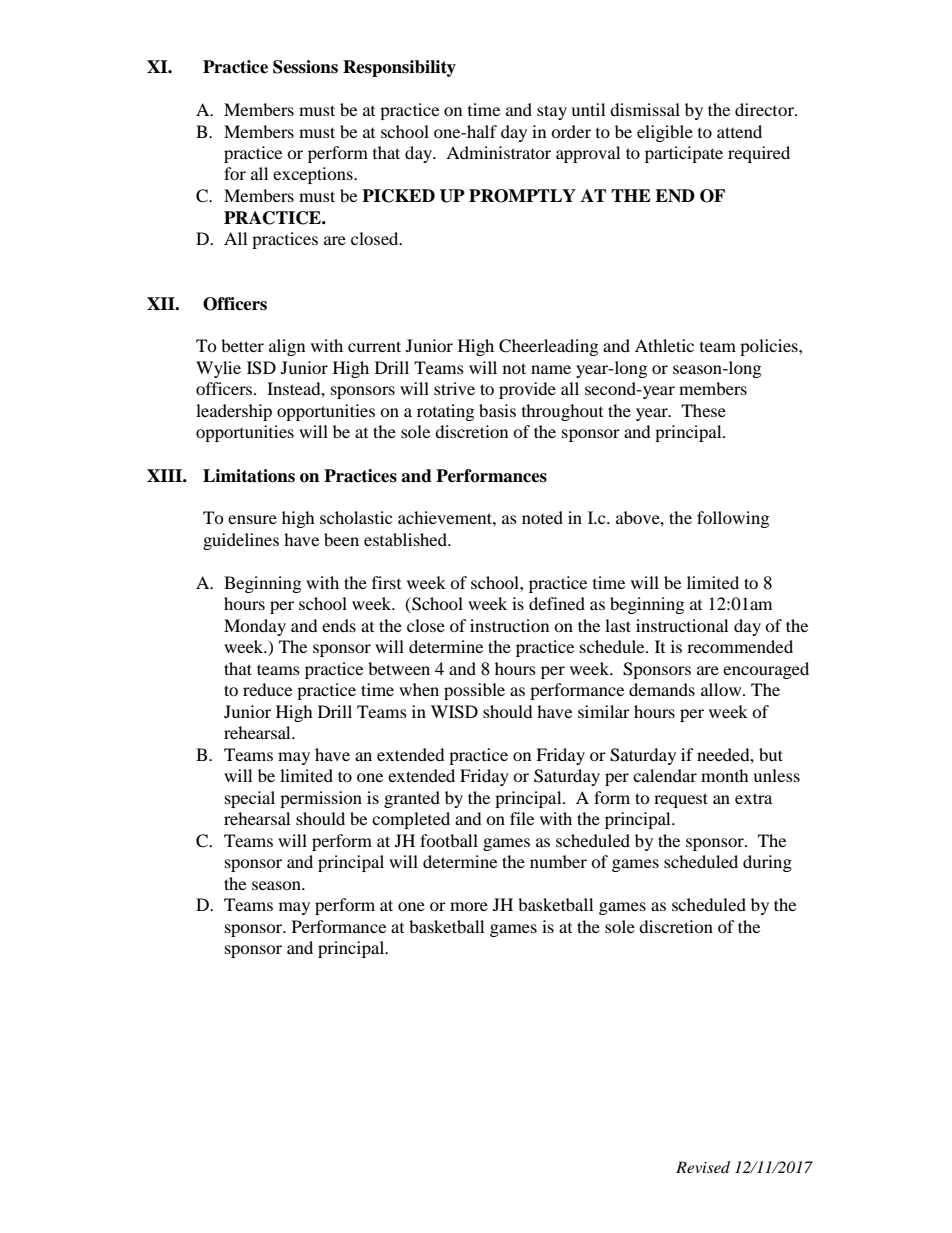  What do you see at coordinates (725, 775) in the screenshot?
I see `month` at bounding box center [725, 775].
